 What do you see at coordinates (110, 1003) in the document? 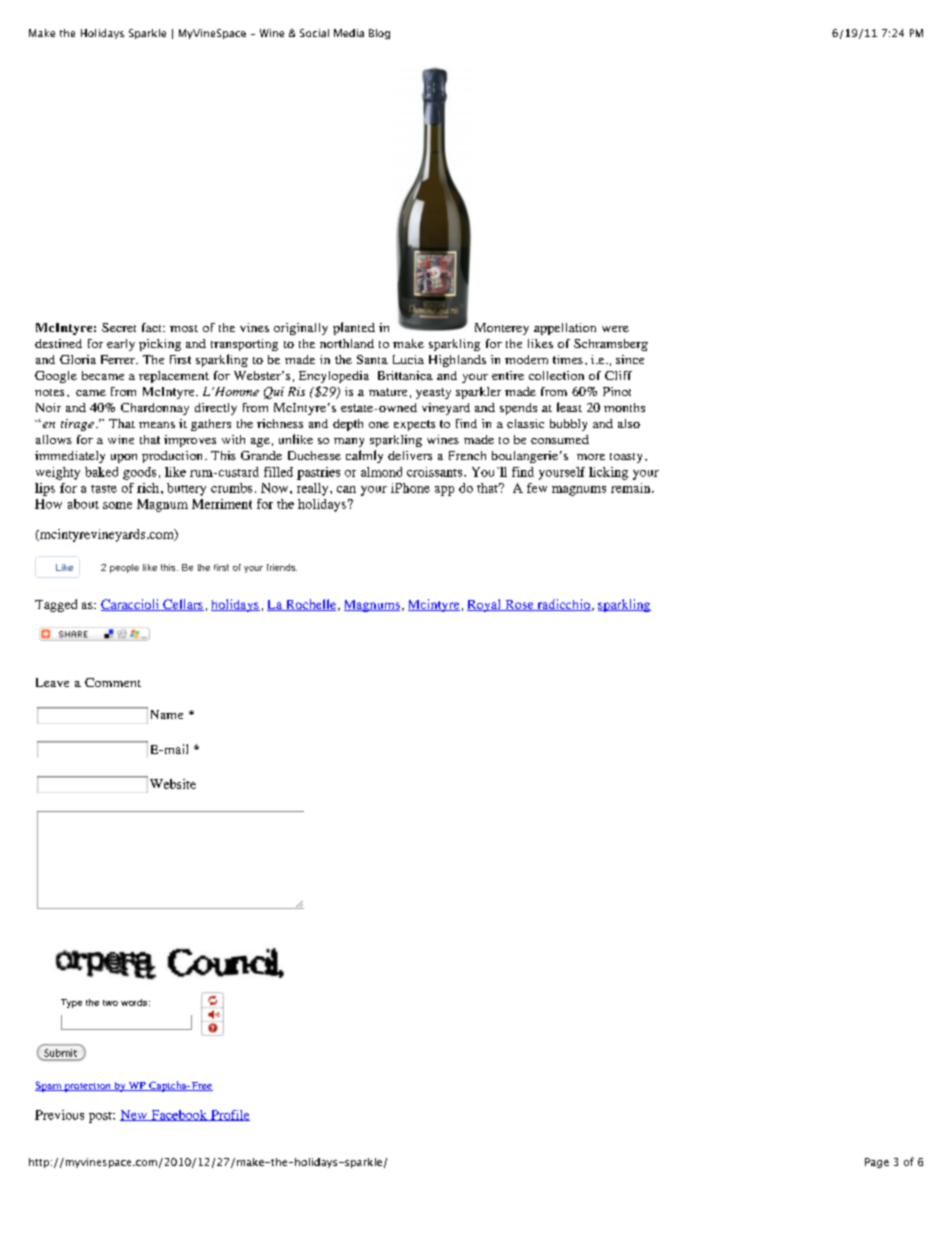
I see `two` at bounding box center [110, 1003].
